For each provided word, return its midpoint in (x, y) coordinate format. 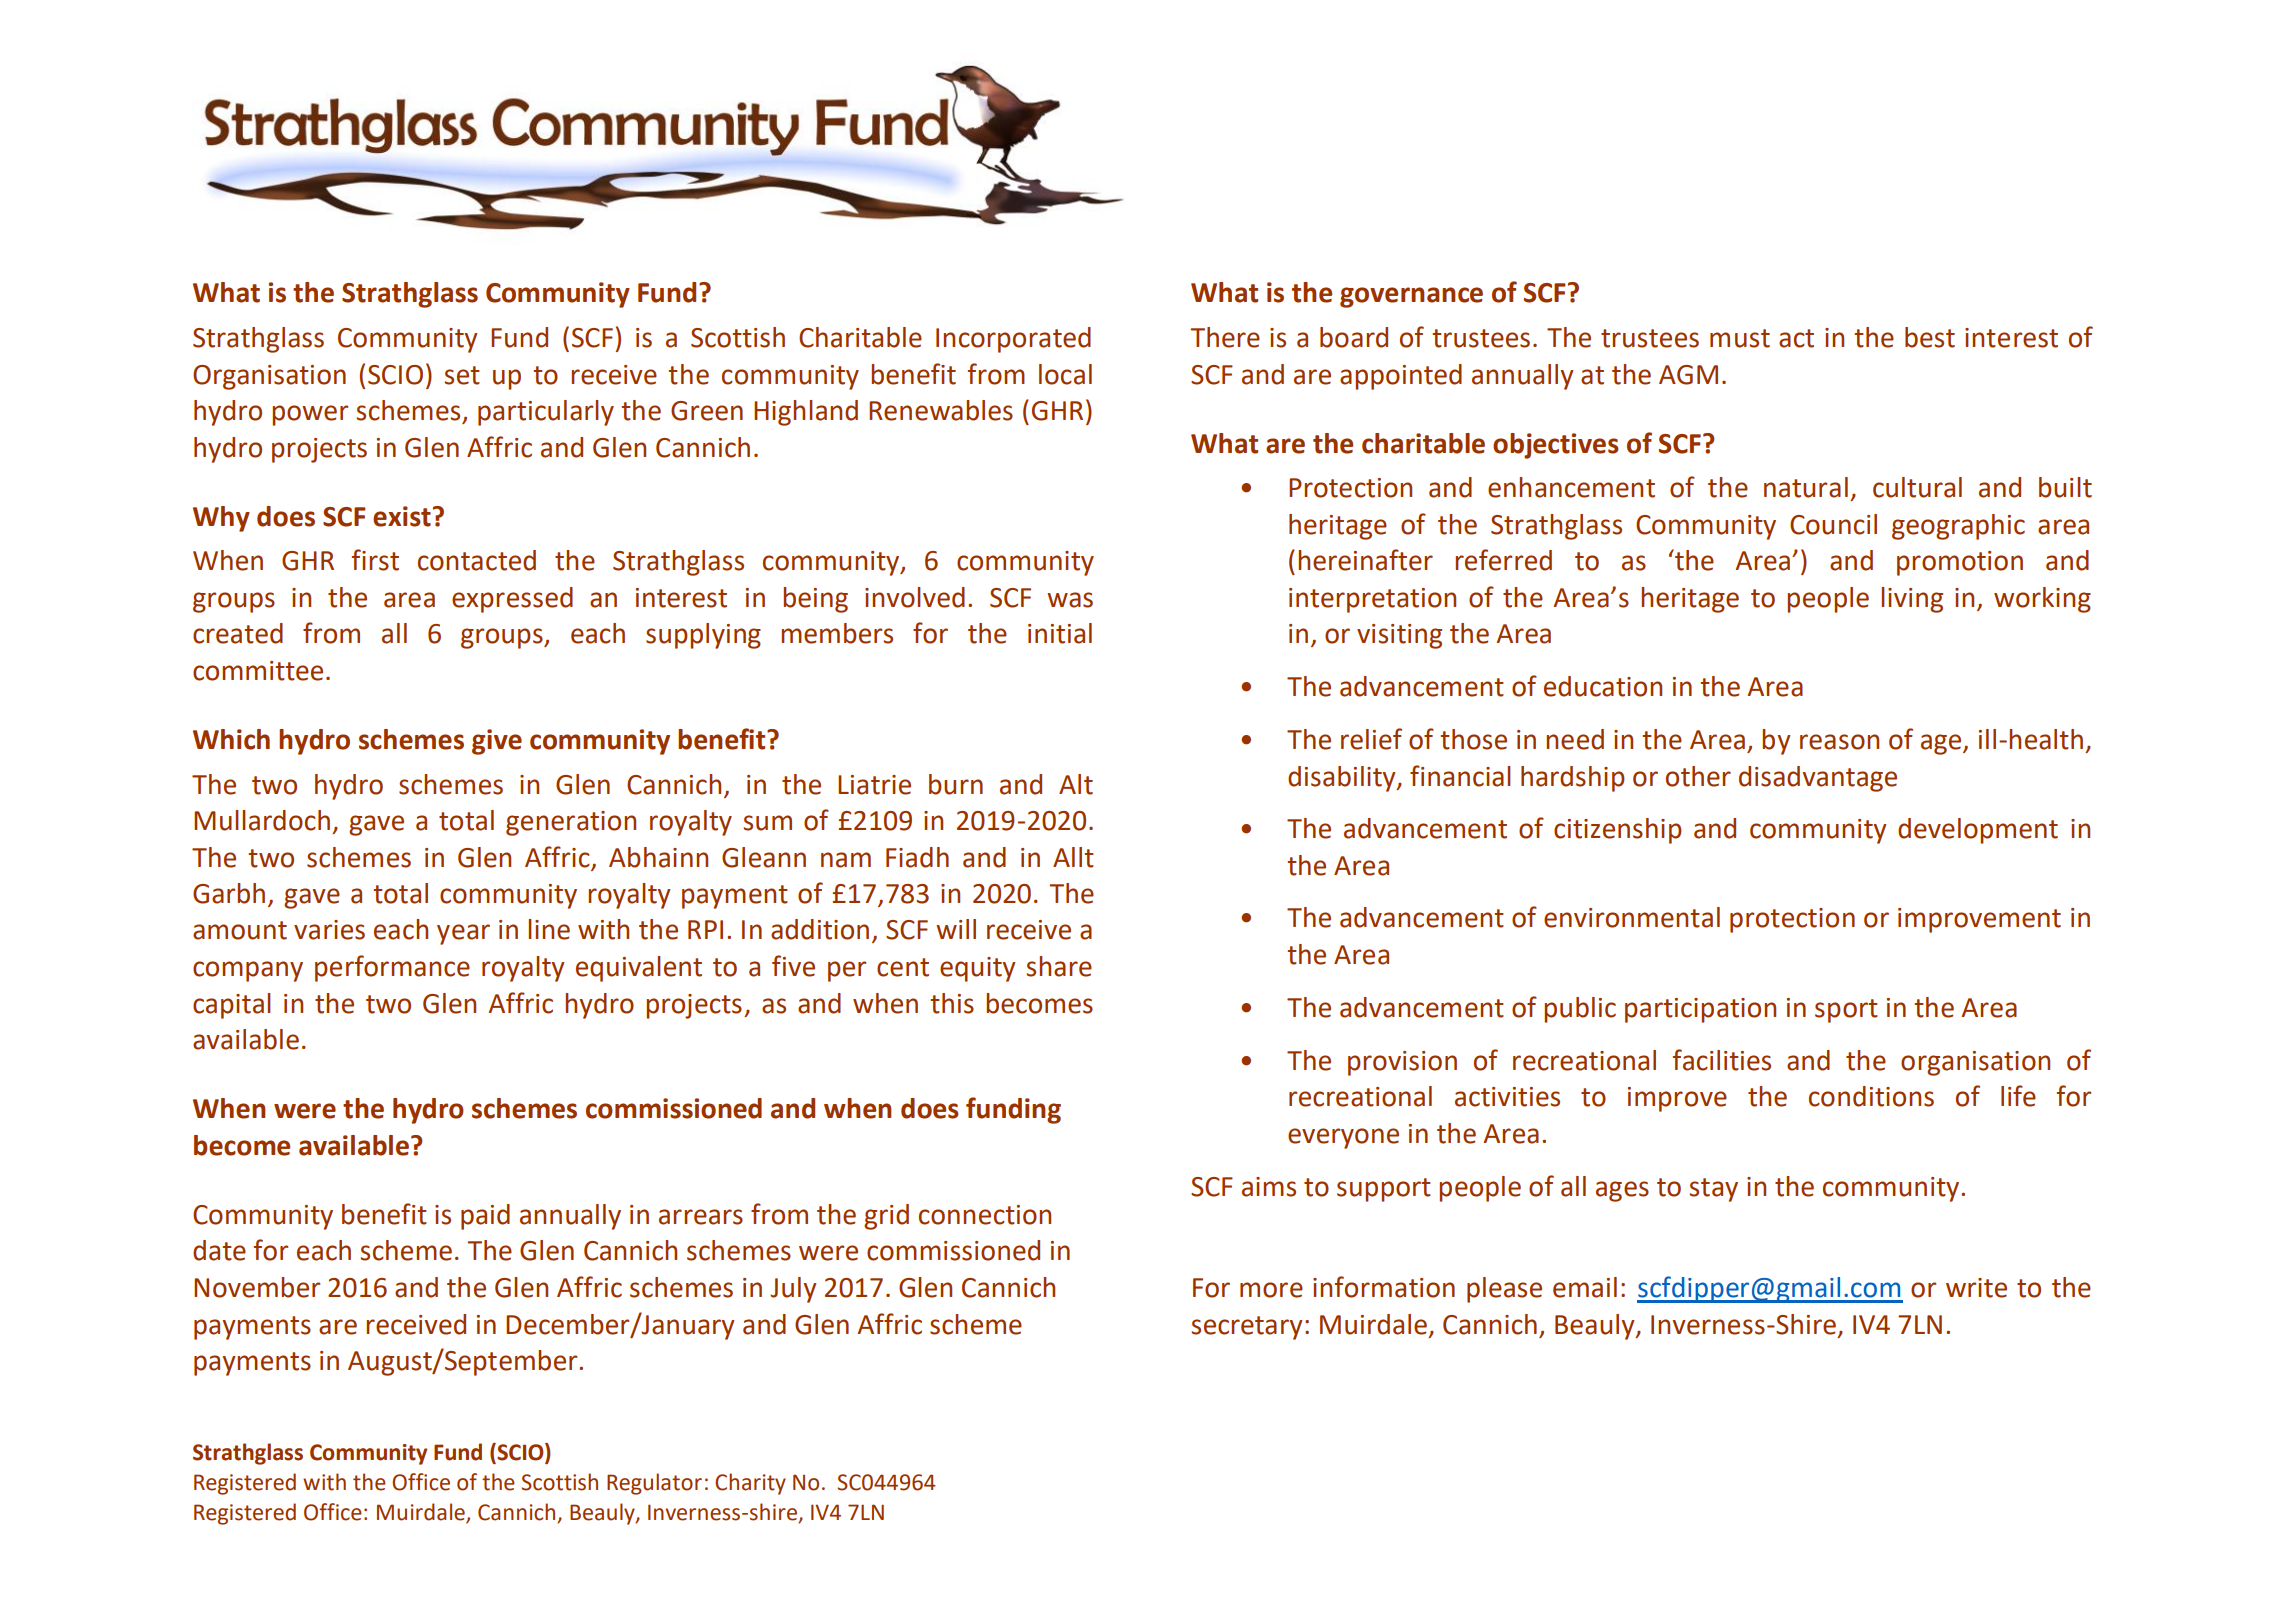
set (462, 375)
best (1930, 337)
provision (1402, 1063)
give (497, 742)
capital (232, 1006)
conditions (1871, 1096)
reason (1839, 742)
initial (1060, 633)
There (1225, 337)
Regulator (654, 1484)
